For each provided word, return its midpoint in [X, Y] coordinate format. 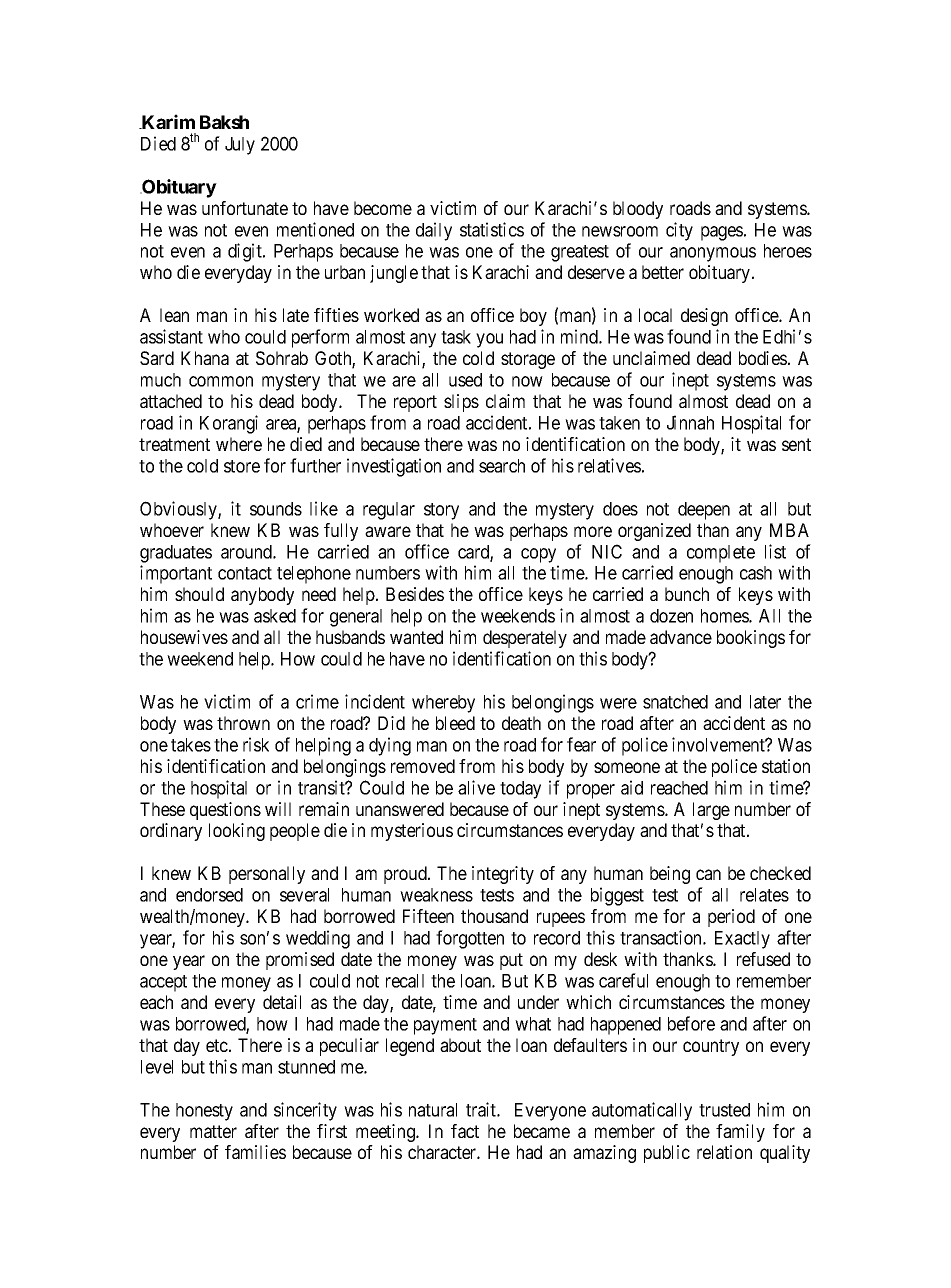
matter [213, 1131]
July [240, 146]
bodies [763, 358]
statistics [492, 229]
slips [461, 403]
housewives [184, 637]
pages [722, 233]
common [221, 381]
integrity [503, 875]
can [708, 874]
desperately [525, 639]
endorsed [209, 895]
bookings [751, 639]
